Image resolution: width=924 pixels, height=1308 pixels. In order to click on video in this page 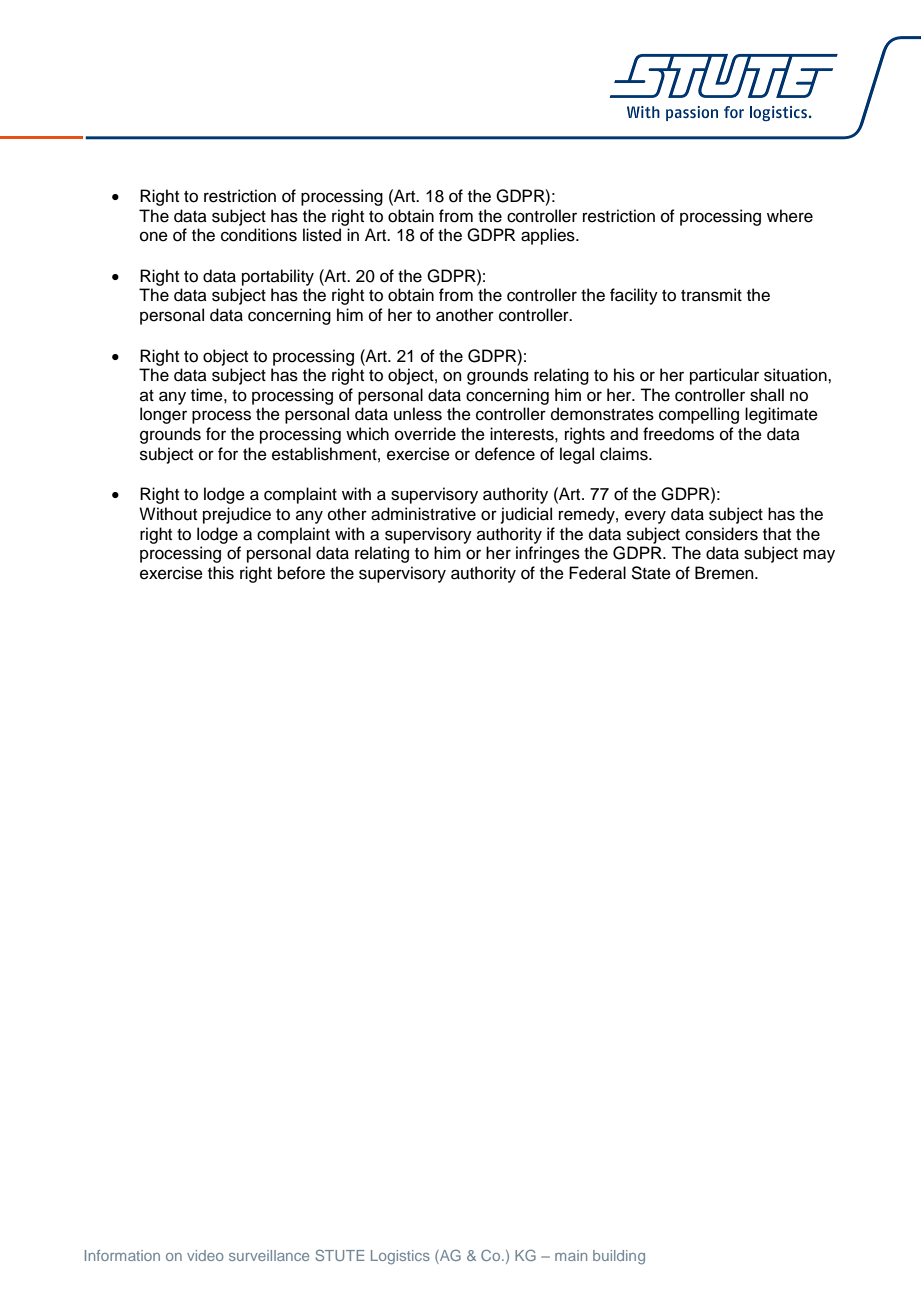, I will do `click(205, 1255)`.
